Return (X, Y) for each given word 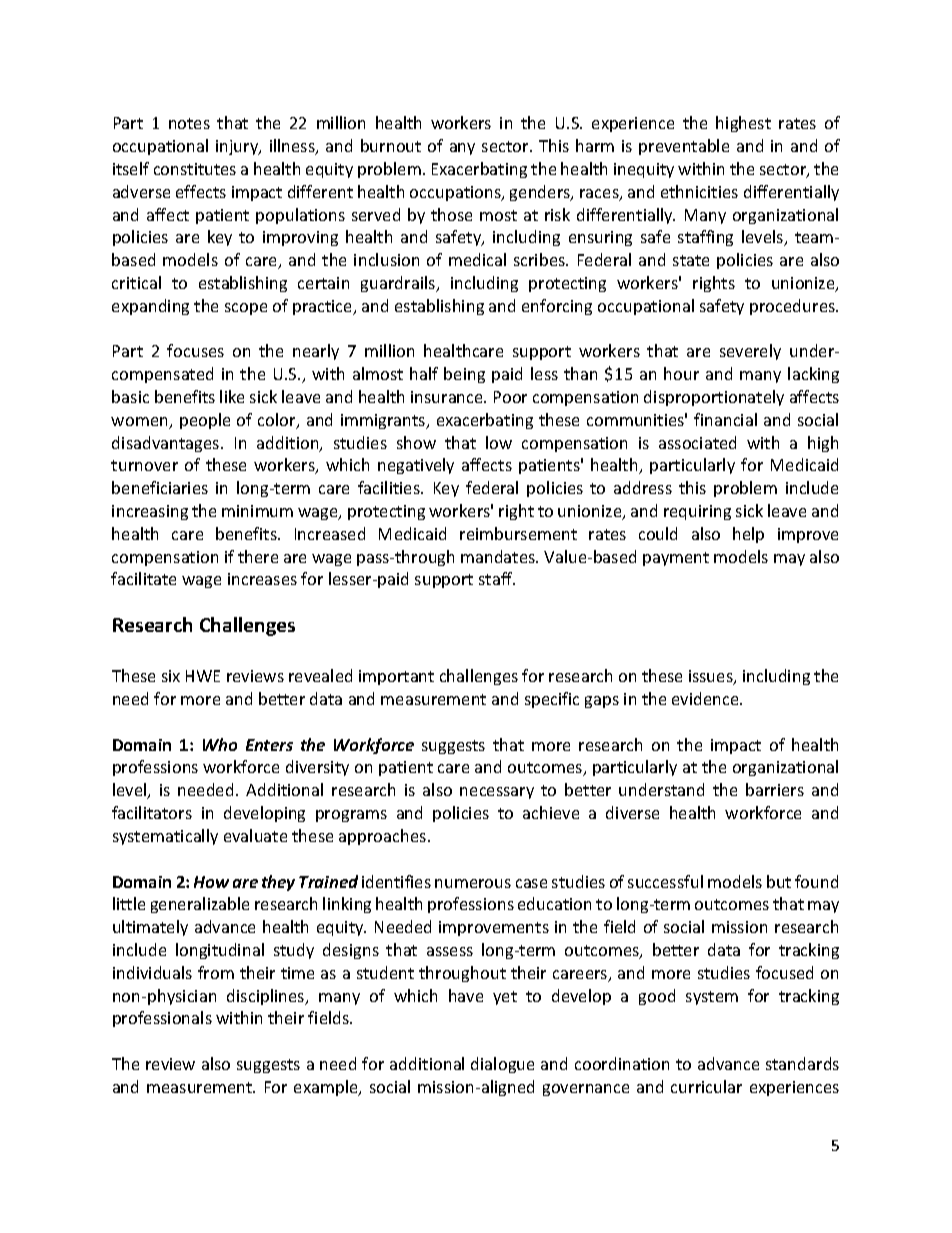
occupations (456, 193)
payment (676, 559)
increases (262, 579)
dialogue (502, 1065)
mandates (499, 556)
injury (238, 147)
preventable (684, 147)
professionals (162, 1019)
